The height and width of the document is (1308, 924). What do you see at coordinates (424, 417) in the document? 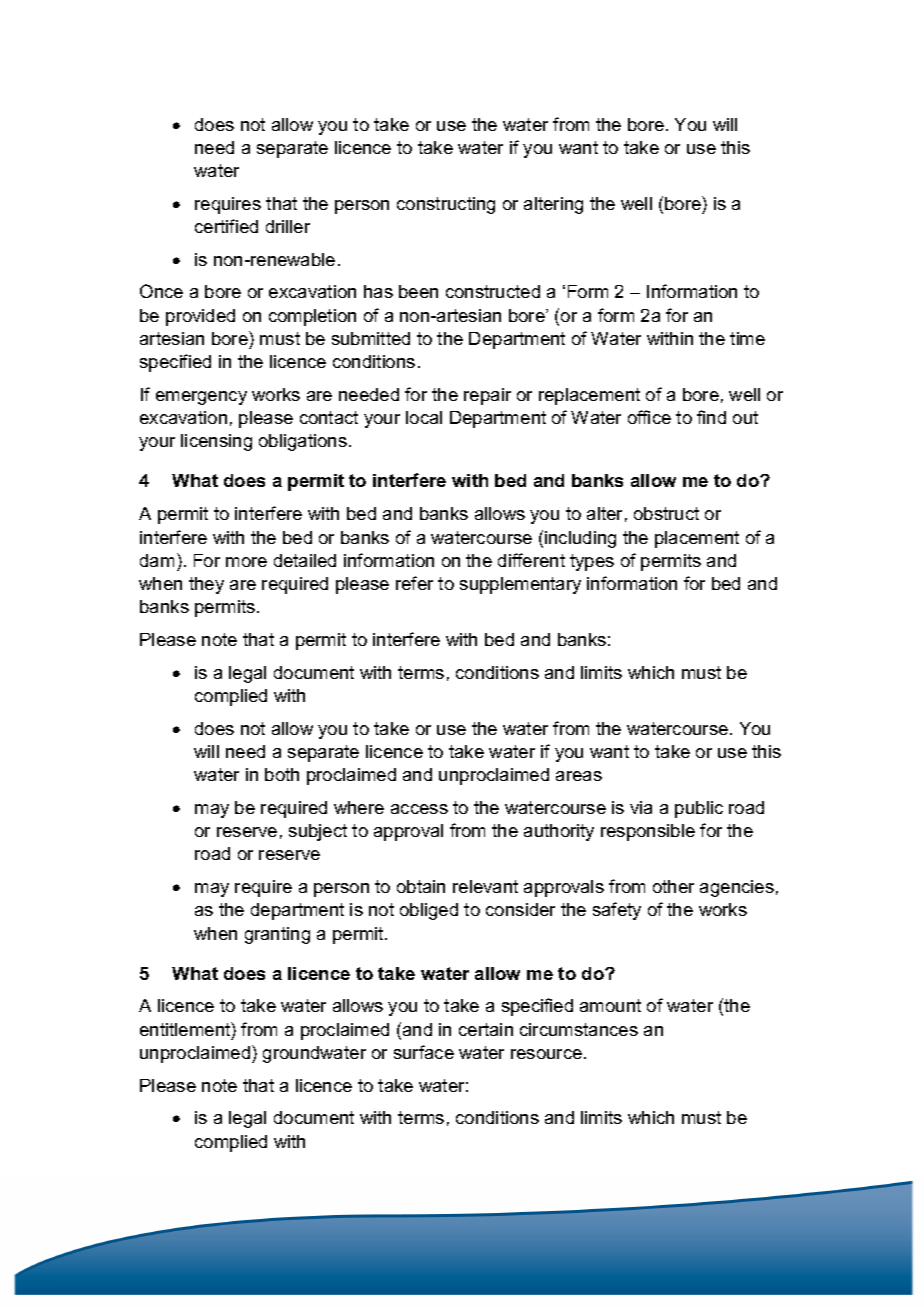
I see `local` at bounding box center [424, 417].
